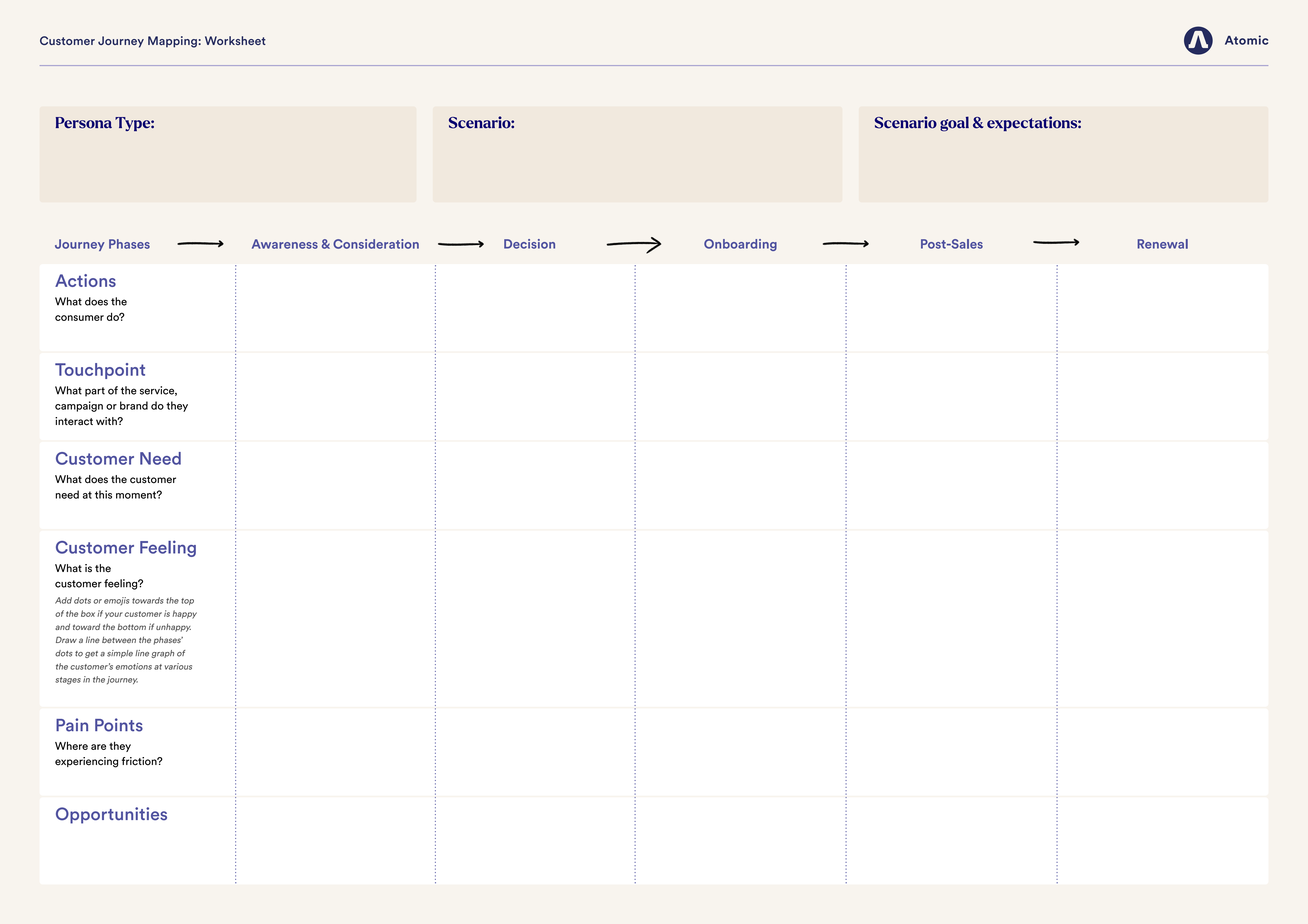 This image has width=1308, height=924. What do you see at coordinates (954, 124) in the image?
I see `goal` at bounding box center [954, 124].
